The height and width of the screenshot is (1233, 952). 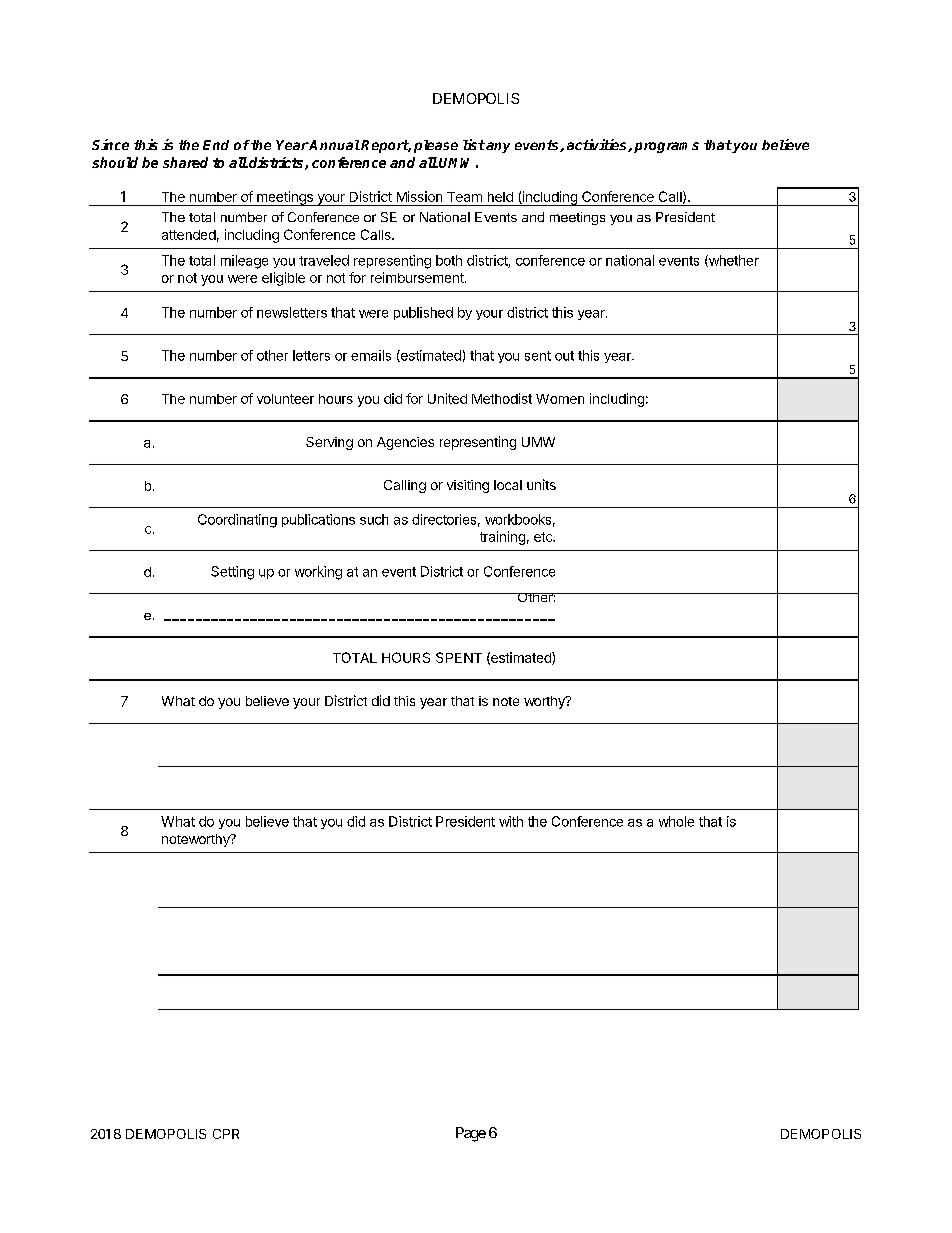 I want to click on shared, so click(x=185, y=162).
